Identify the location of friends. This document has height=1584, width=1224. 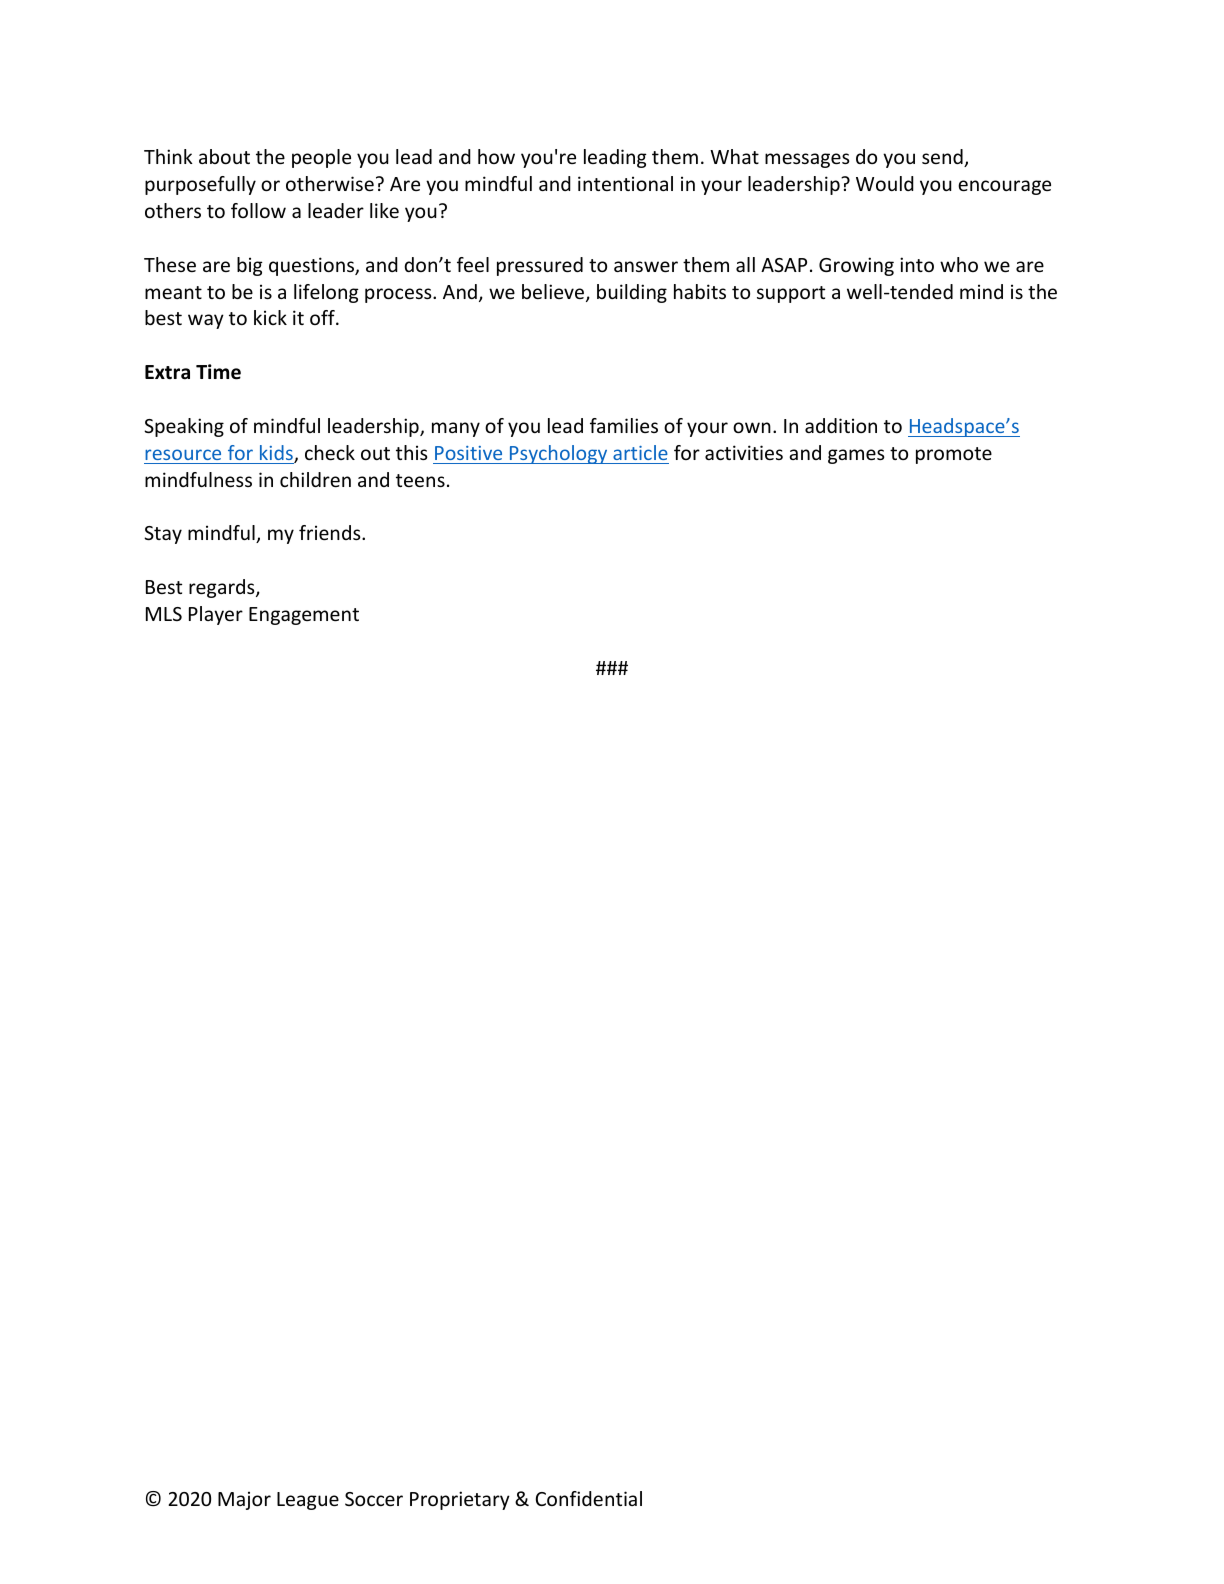
(331, 532).
